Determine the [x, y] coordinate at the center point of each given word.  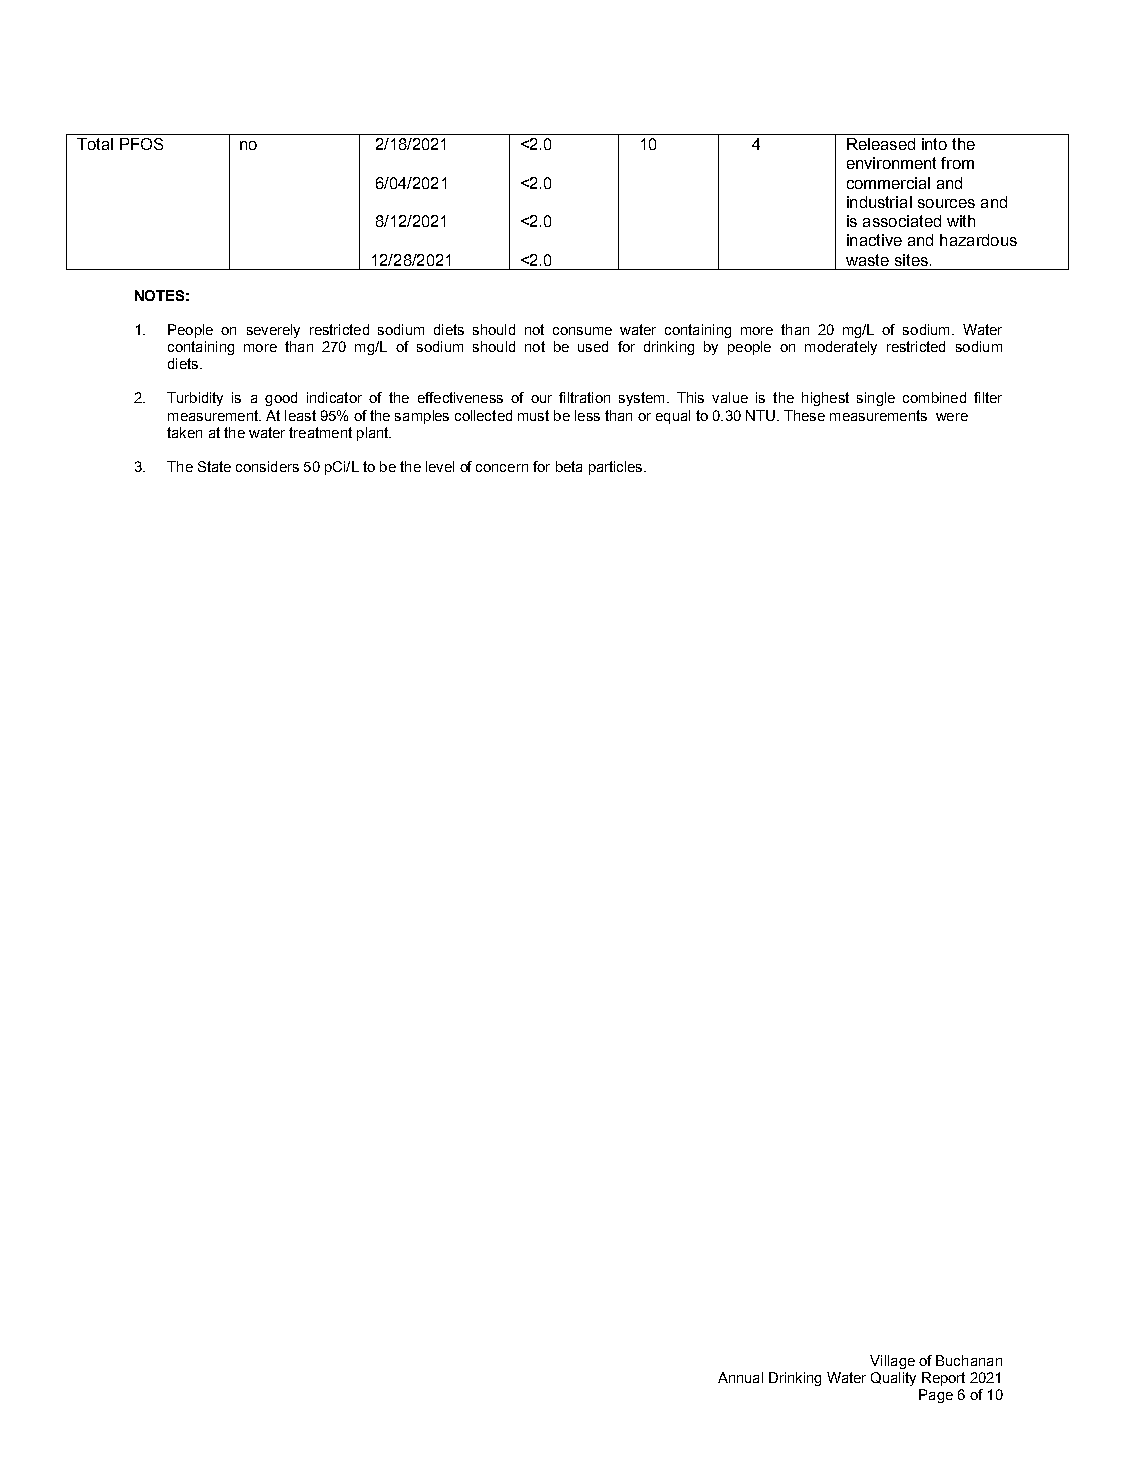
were [952, 417]
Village [892, 1362]
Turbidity [195, 399]
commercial [888, 183]
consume [582, 331]
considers [267, 466]
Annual [740, 1377]
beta [569, 466]
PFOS [141, 144]
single [876, 399]
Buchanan [969, 1360]
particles [617, 468]
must [533, 415]
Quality [893, 1379]
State [214, 466]
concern [502, 468]
